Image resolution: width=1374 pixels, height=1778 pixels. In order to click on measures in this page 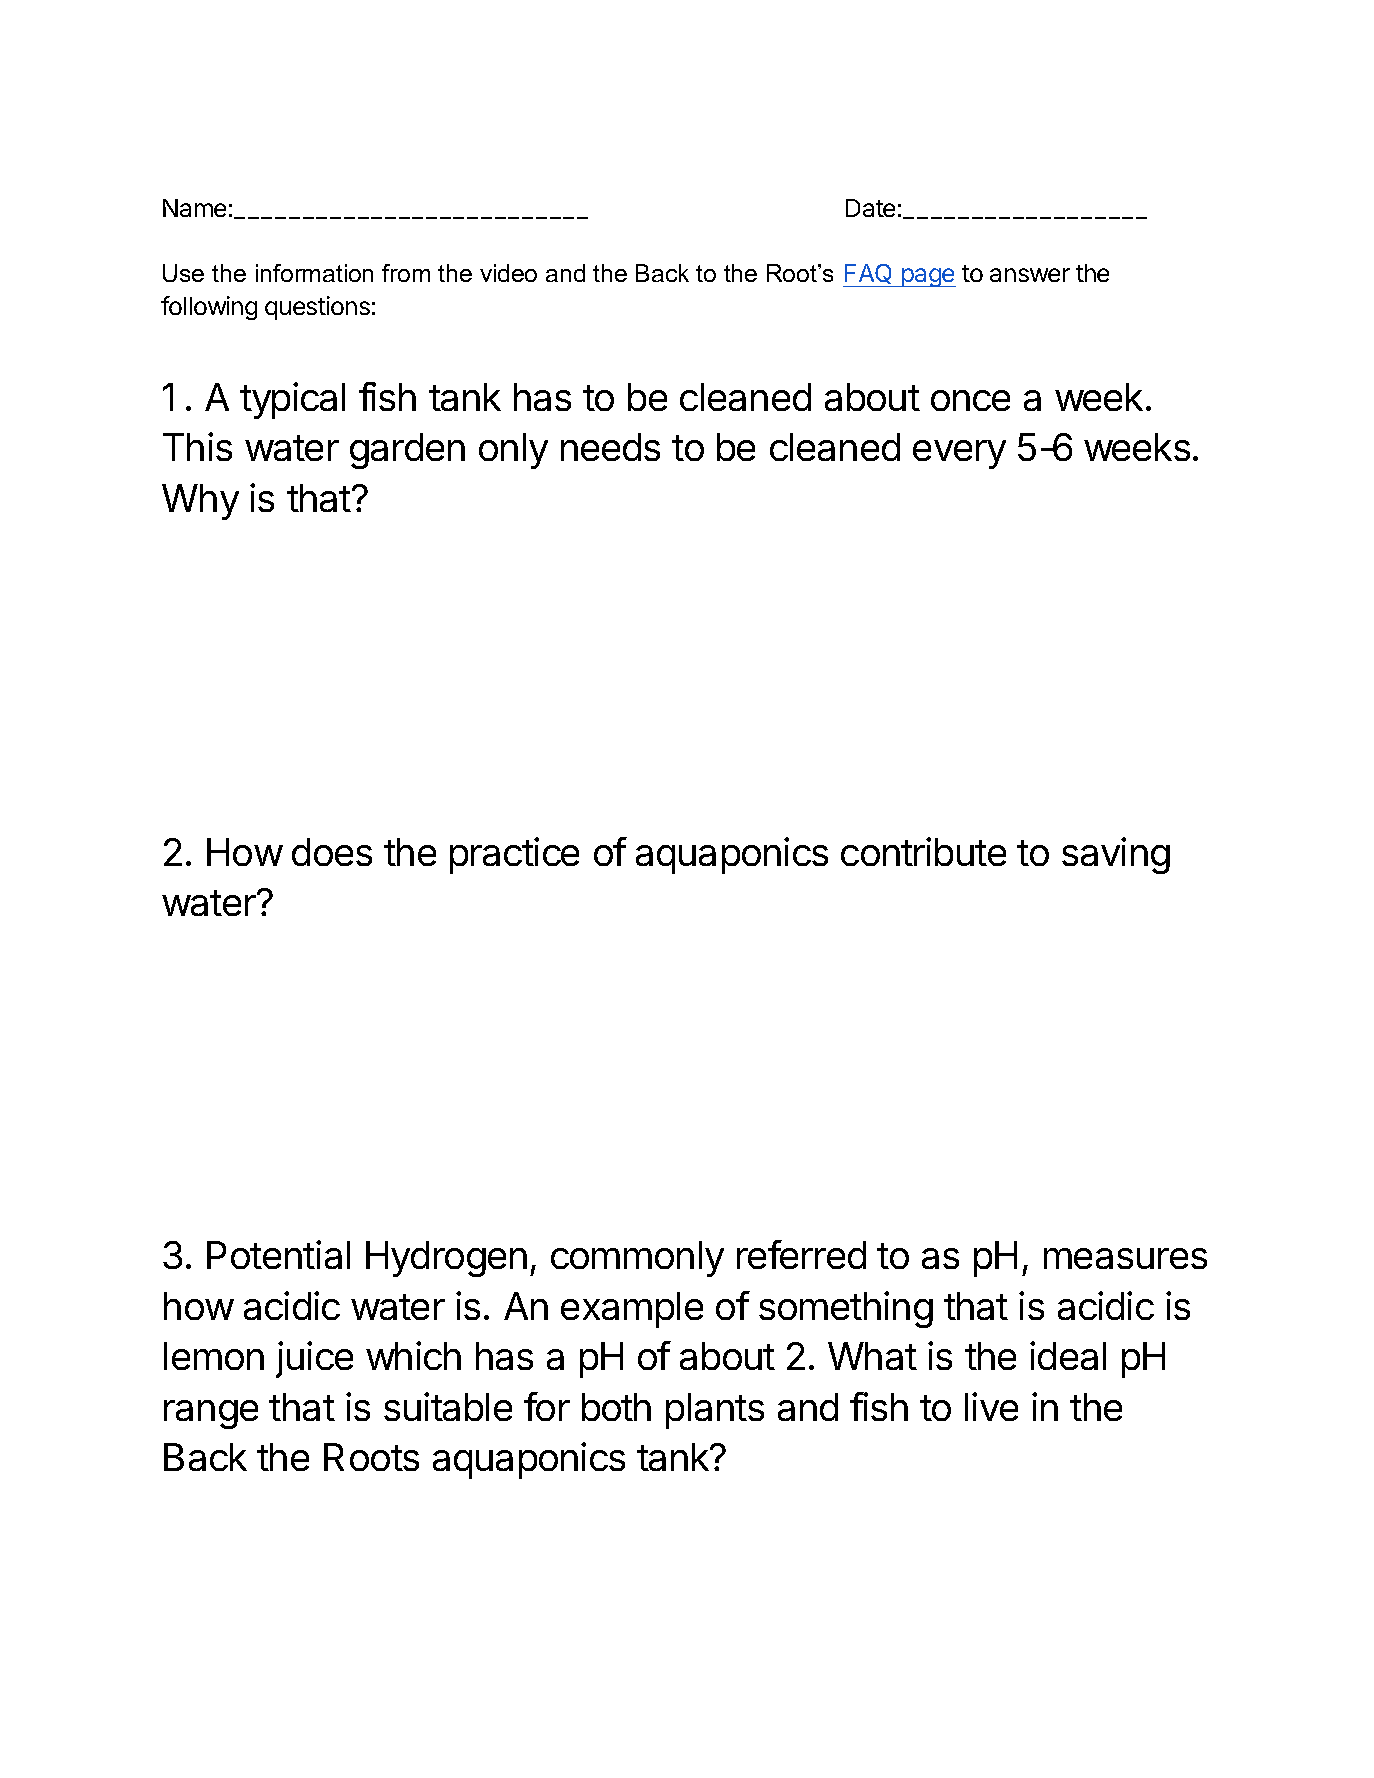, I will do `click(1125, 1258)`.
